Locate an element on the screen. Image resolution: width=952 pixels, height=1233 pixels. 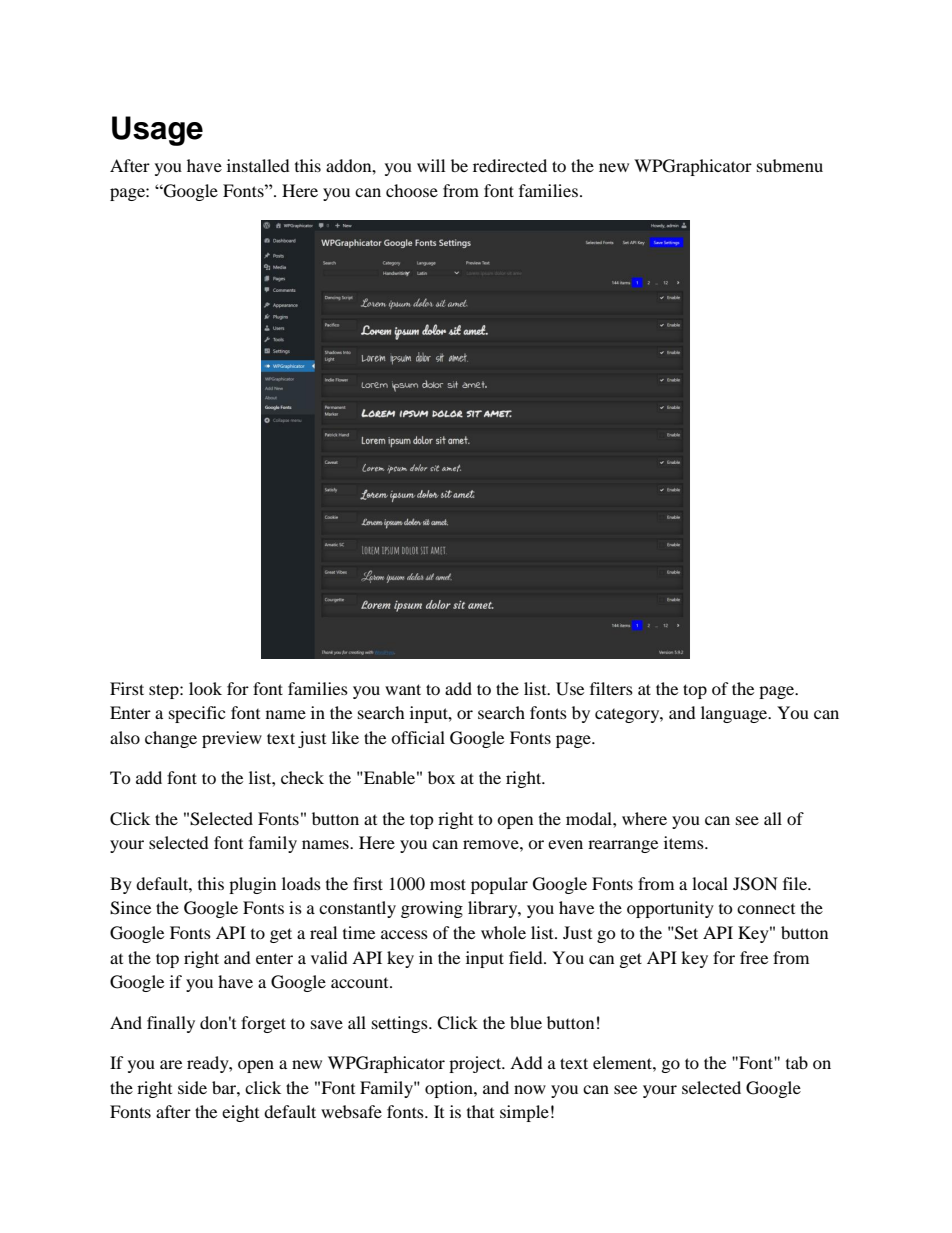
box is located at coordinates (441, 777).
